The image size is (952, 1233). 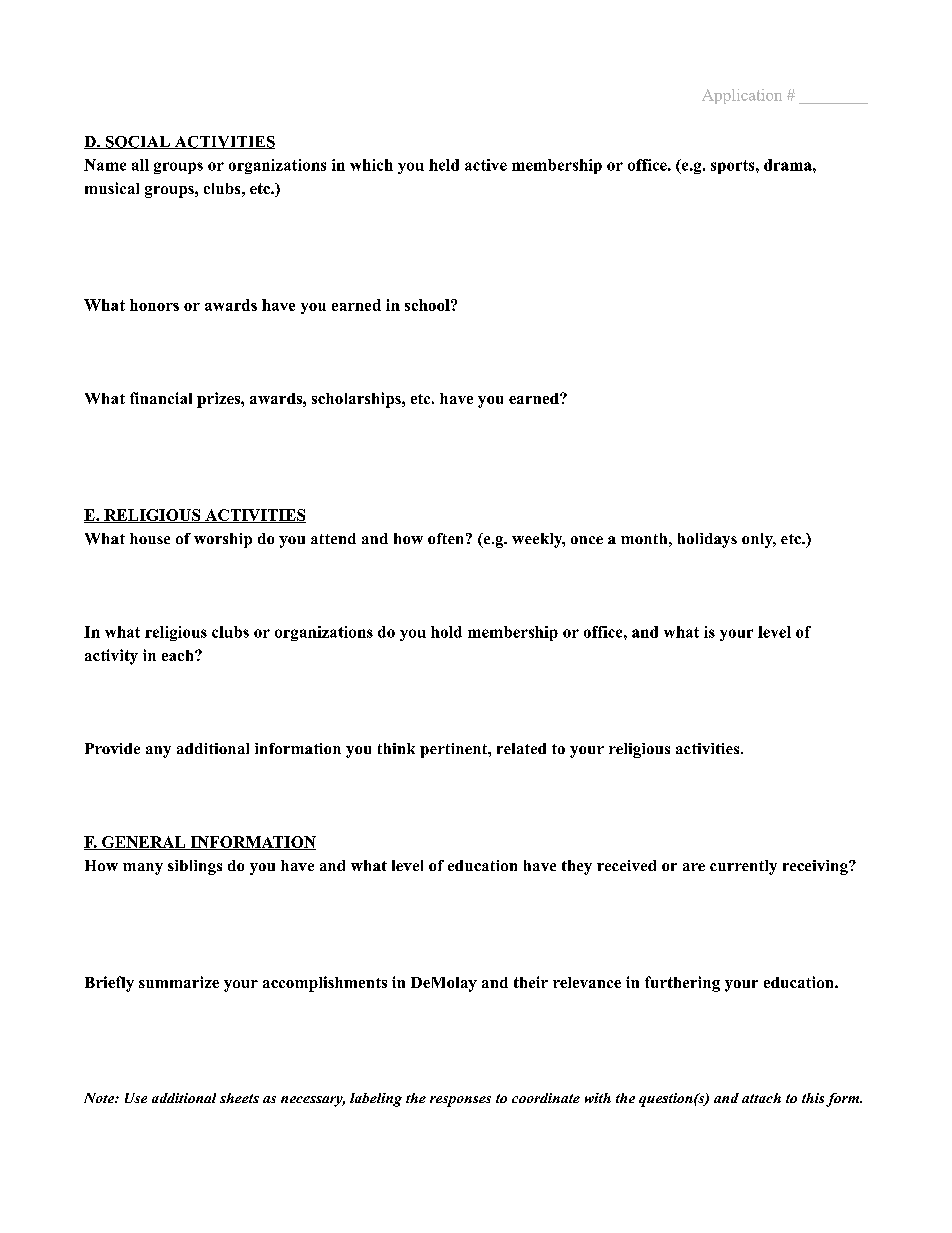 I want to click on sheets, so click(x=239, y=1098).
